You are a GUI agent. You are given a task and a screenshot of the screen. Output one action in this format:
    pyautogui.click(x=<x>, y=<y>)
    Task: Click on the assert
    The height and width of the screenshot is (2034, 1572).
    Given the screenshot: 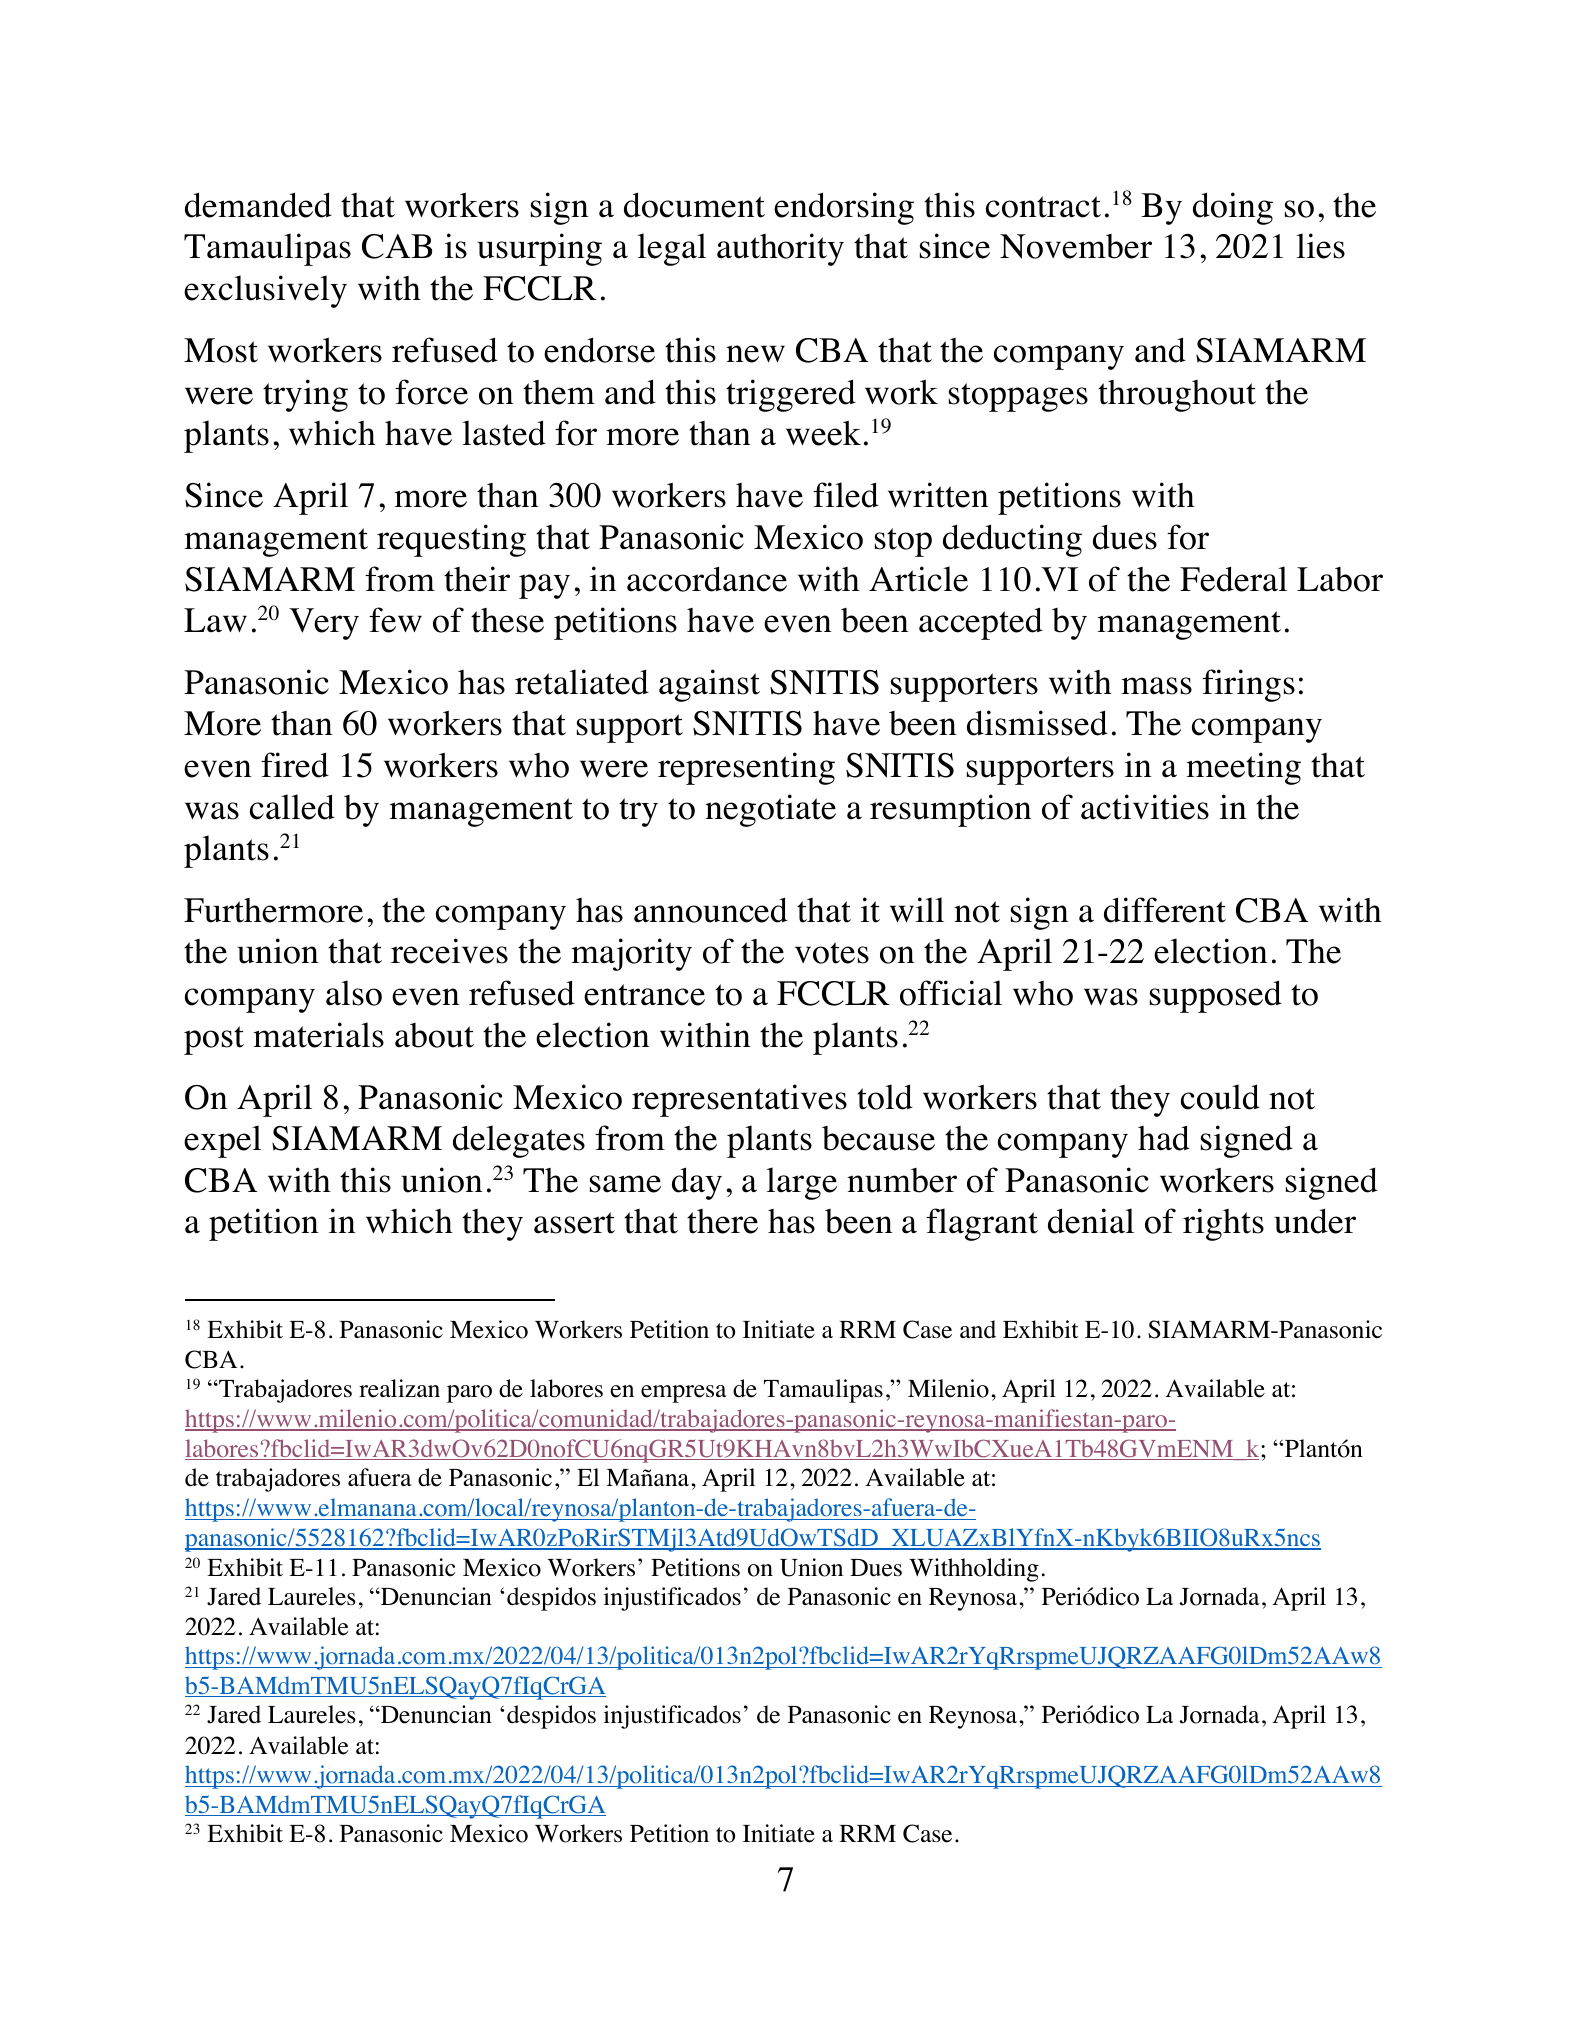 What is the action you would take?
    pyautogui.click(x=574, y=1223)
